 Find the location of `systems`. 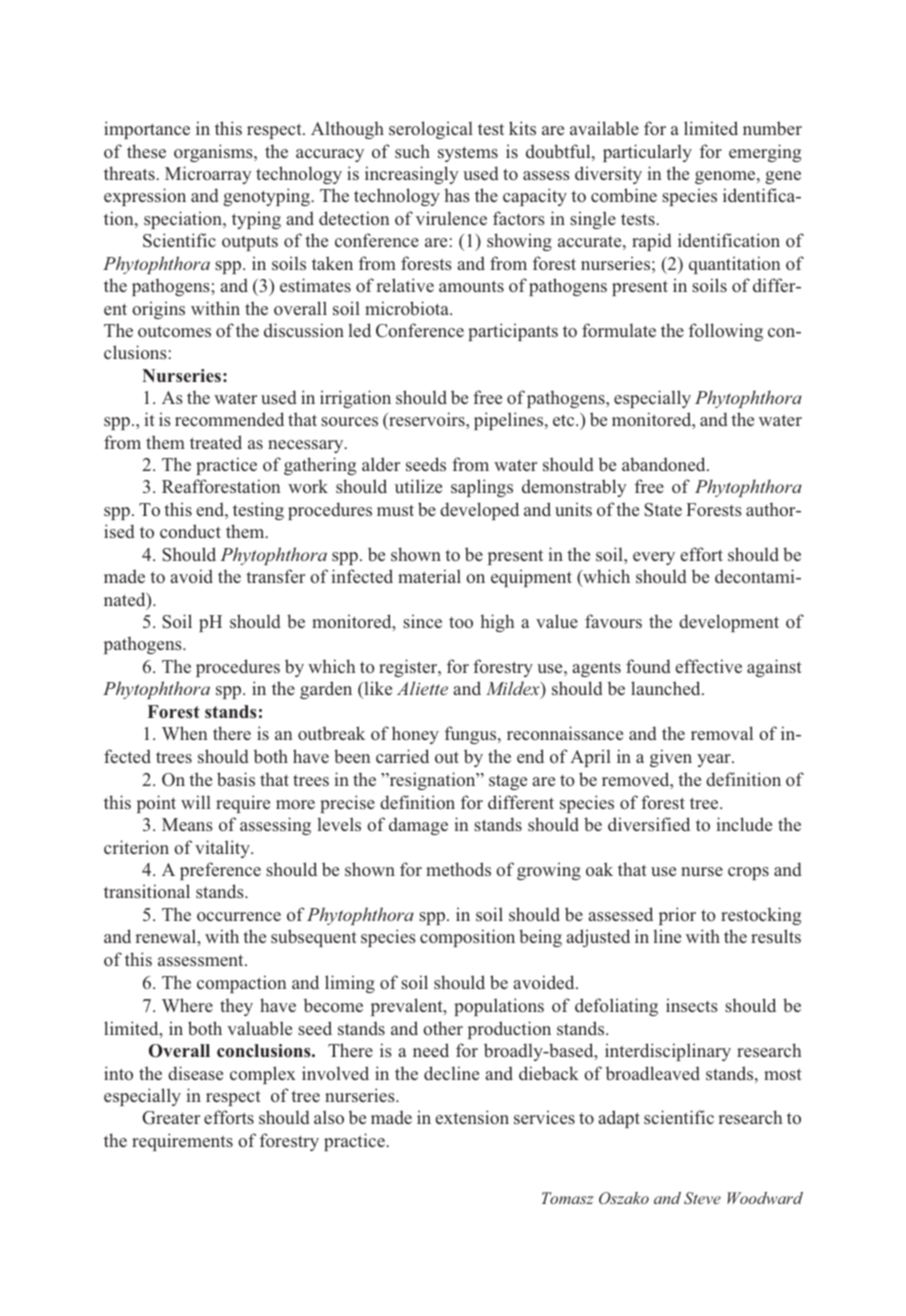

systems is located at coordinates (468, 154).
